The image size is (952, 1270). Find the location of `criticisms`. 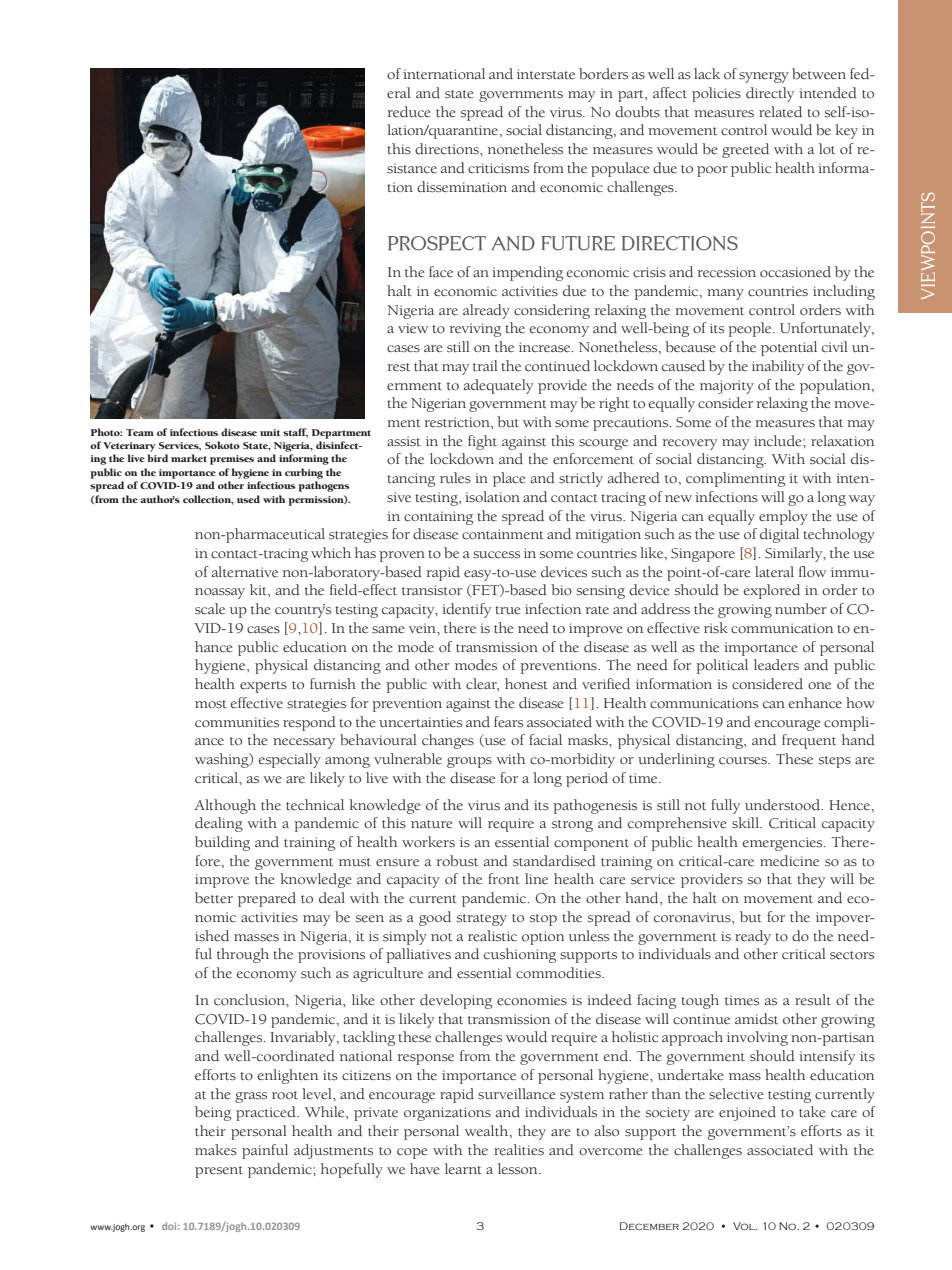

criticisms is located at coordinates (498, 168).
